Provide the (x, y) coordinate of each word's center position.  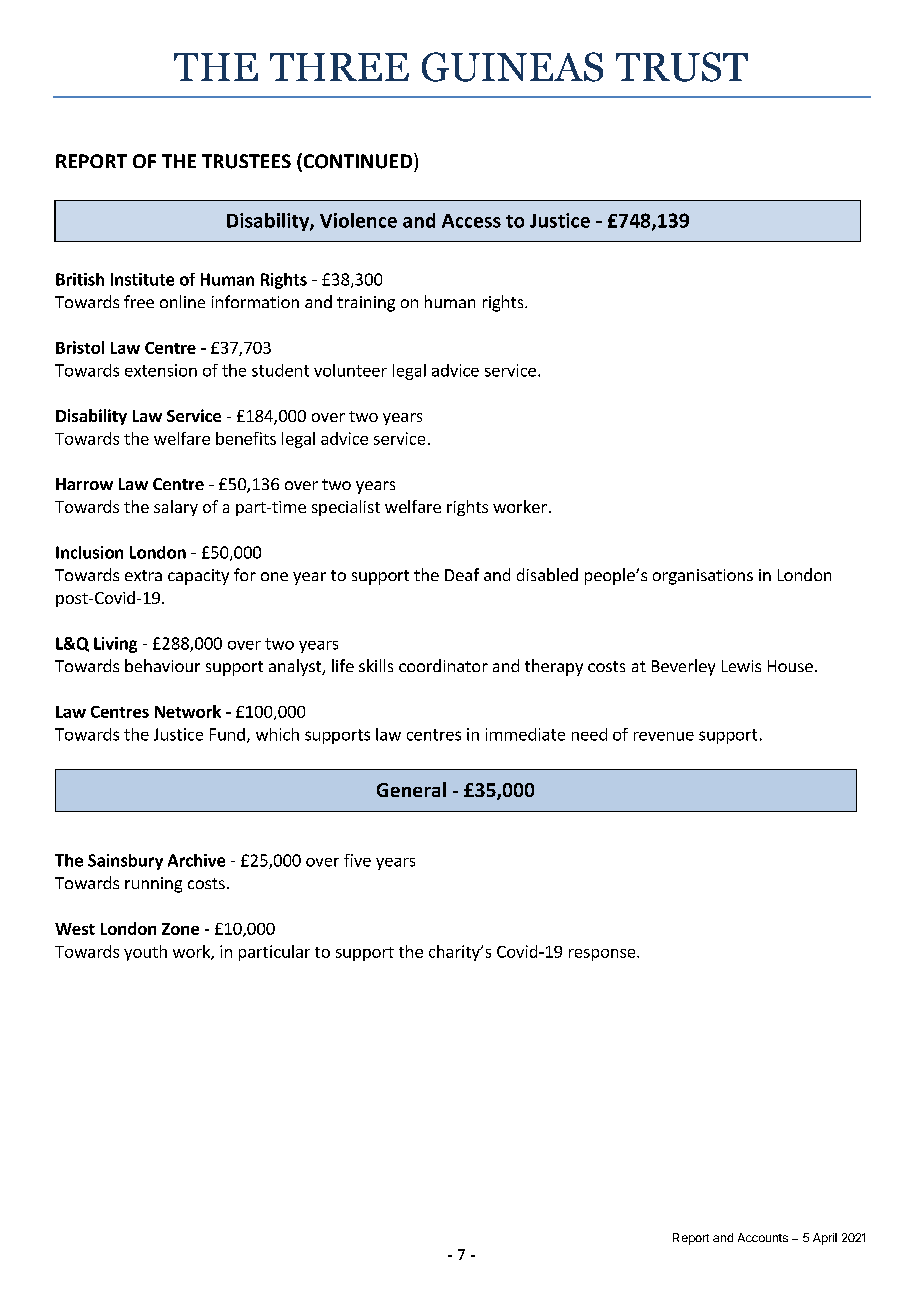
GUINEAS (512, 67)
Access (471, 221)
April (825, 1239)
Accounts (763, 1237)
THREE (339, 67)
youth (145, 953)
